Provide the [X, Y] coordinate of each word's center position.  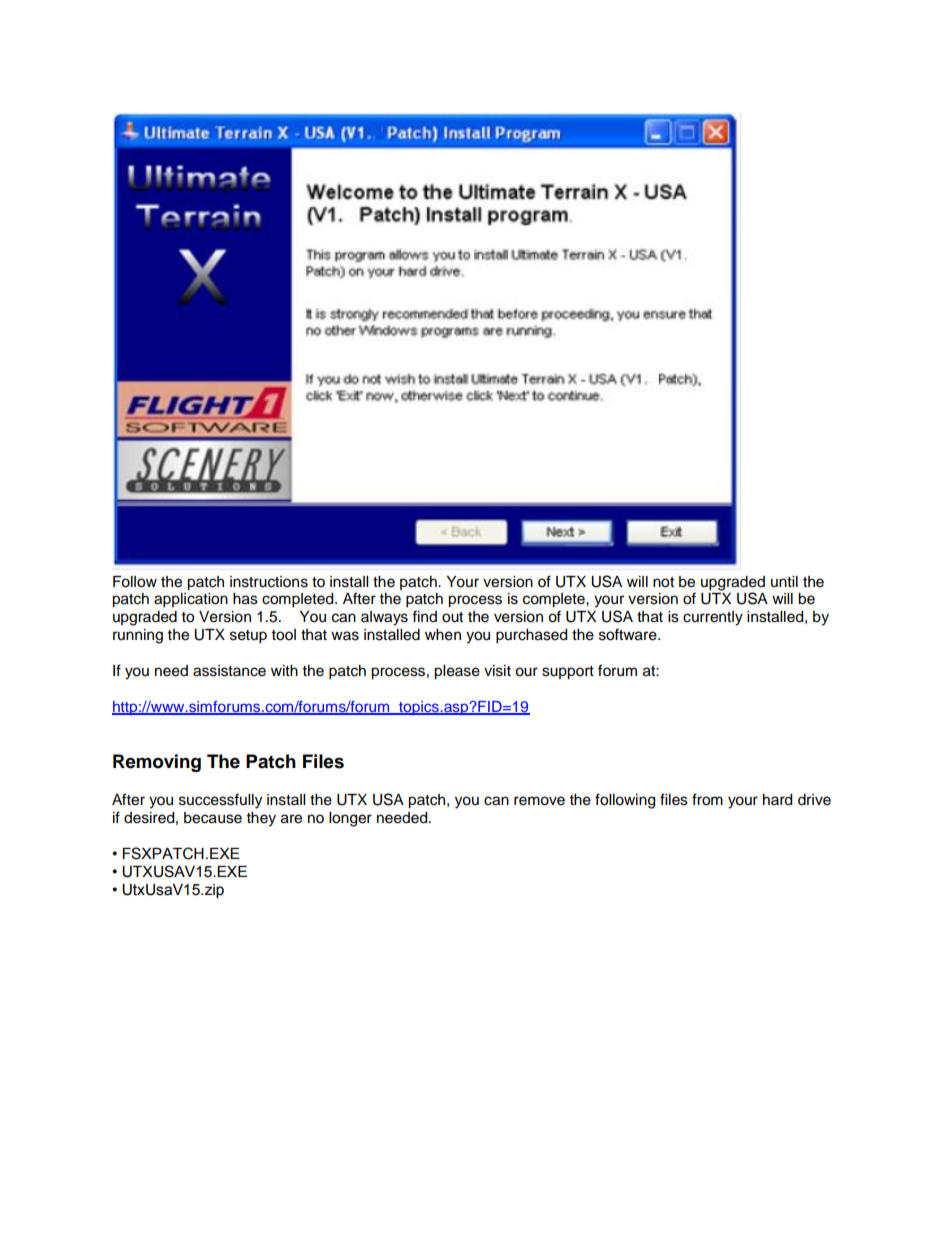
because [213, 818]
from [707, 799]
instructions [269, 582]
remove [539, 801]
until [784, 581]
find [424, 616]
